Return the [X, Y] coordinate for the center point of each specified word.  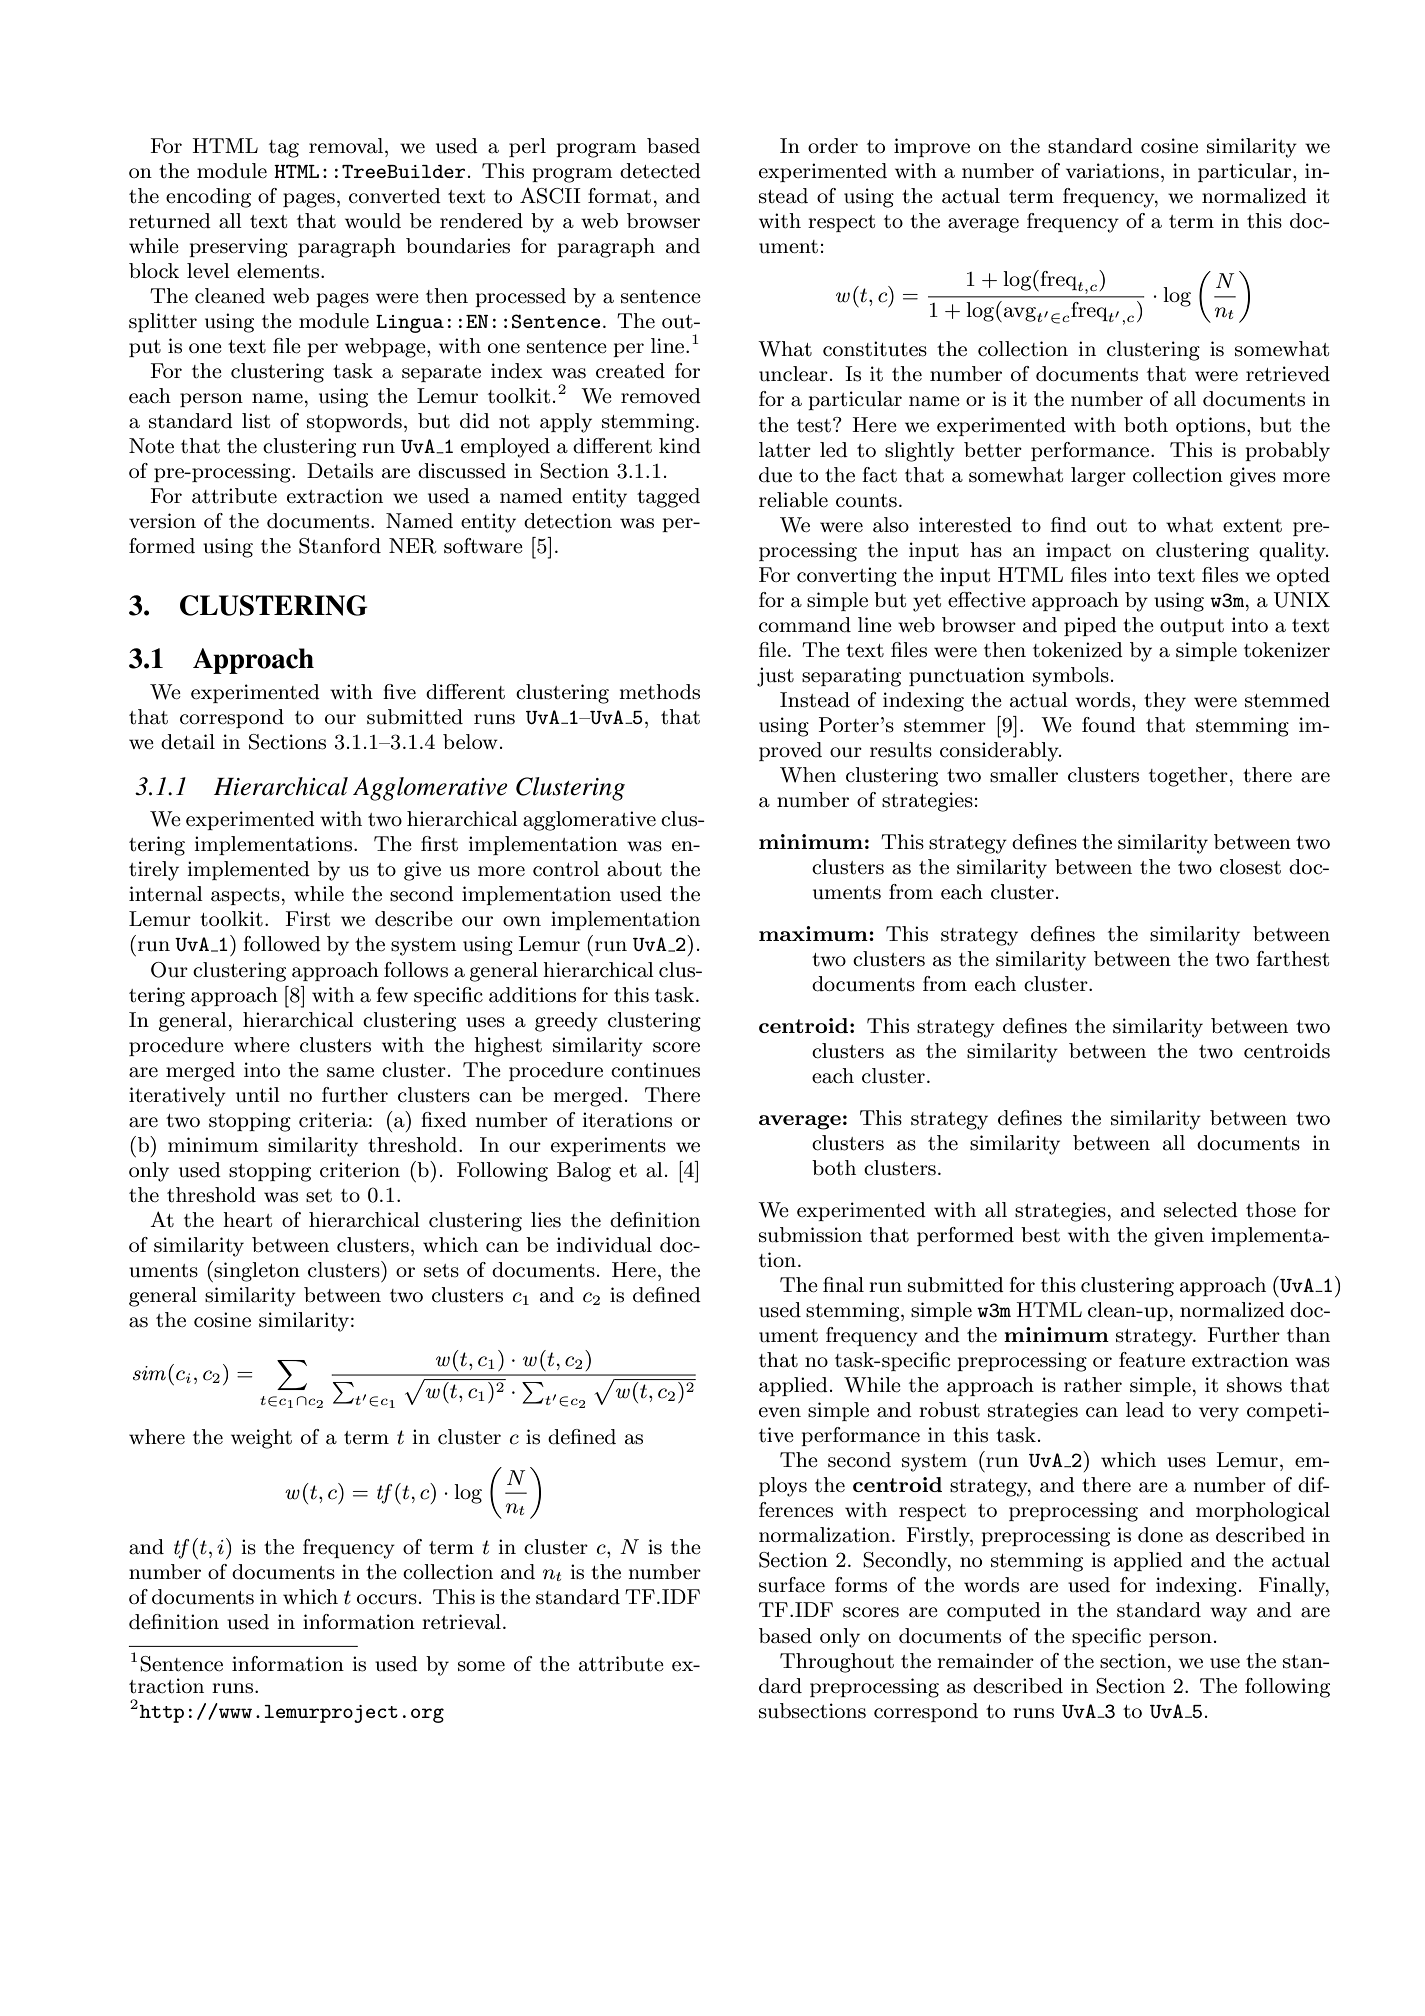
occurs [387, 1599]
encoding [208, 198]
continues [655, 1070]
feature [1152, 1360]
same [350, 1072]
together [1188, 777]
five [399, 691]
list [256, 421]
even [780, 1412]
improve [932, 147]
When [808, 775]
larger [1098, 477]
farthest [1292, 959]
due [775, 475]
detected [660, 171]
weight [261, 1439]
